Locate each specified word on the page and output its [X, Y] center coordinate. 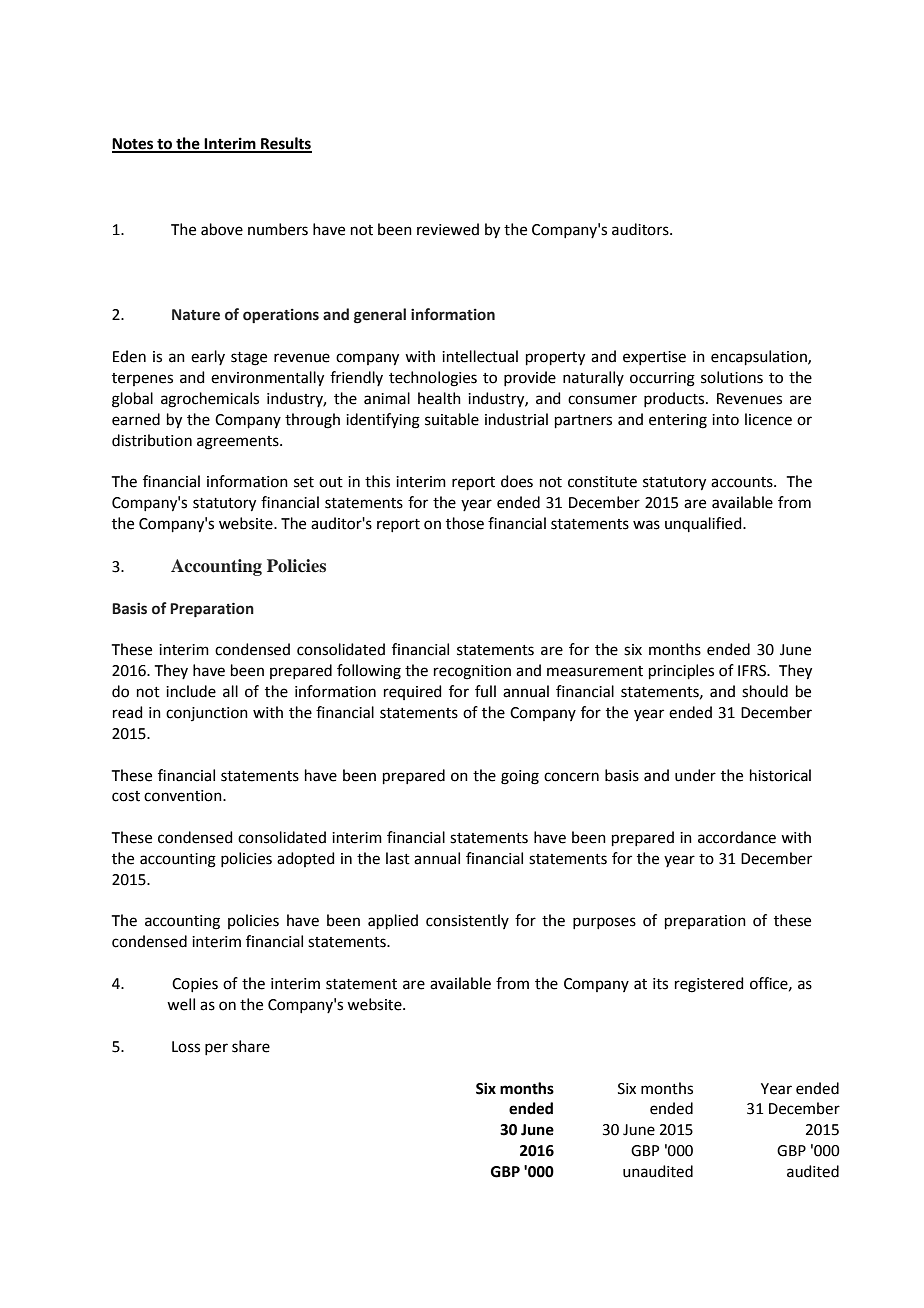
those [465, 523]
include [191, 691]
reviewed [448, 229]
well [181, 1004]
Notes [134, 145]
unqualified [704, 524]
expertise [654, 358]
